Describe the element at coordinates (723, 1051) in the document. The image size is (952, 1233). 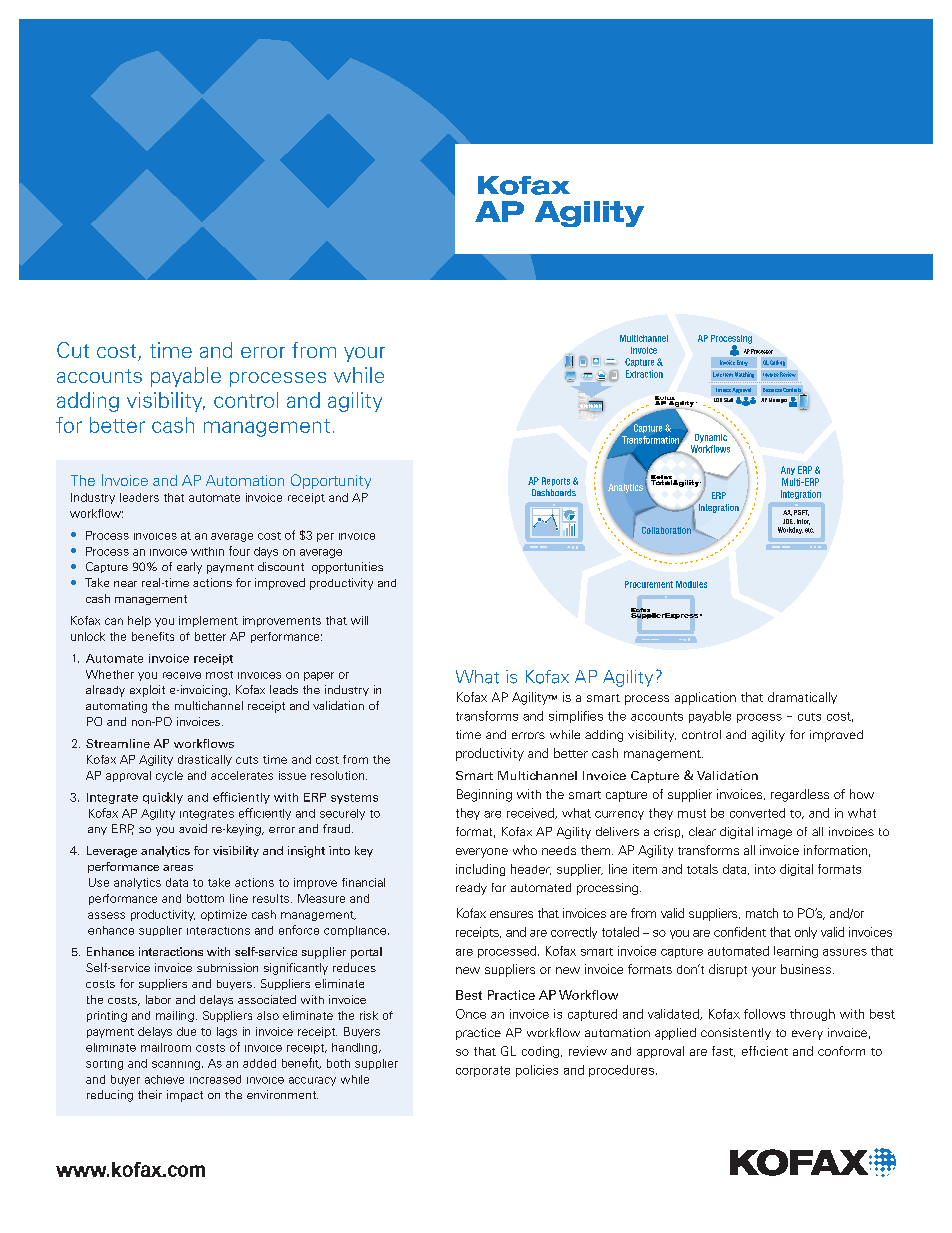
I see `fast` at that location.
